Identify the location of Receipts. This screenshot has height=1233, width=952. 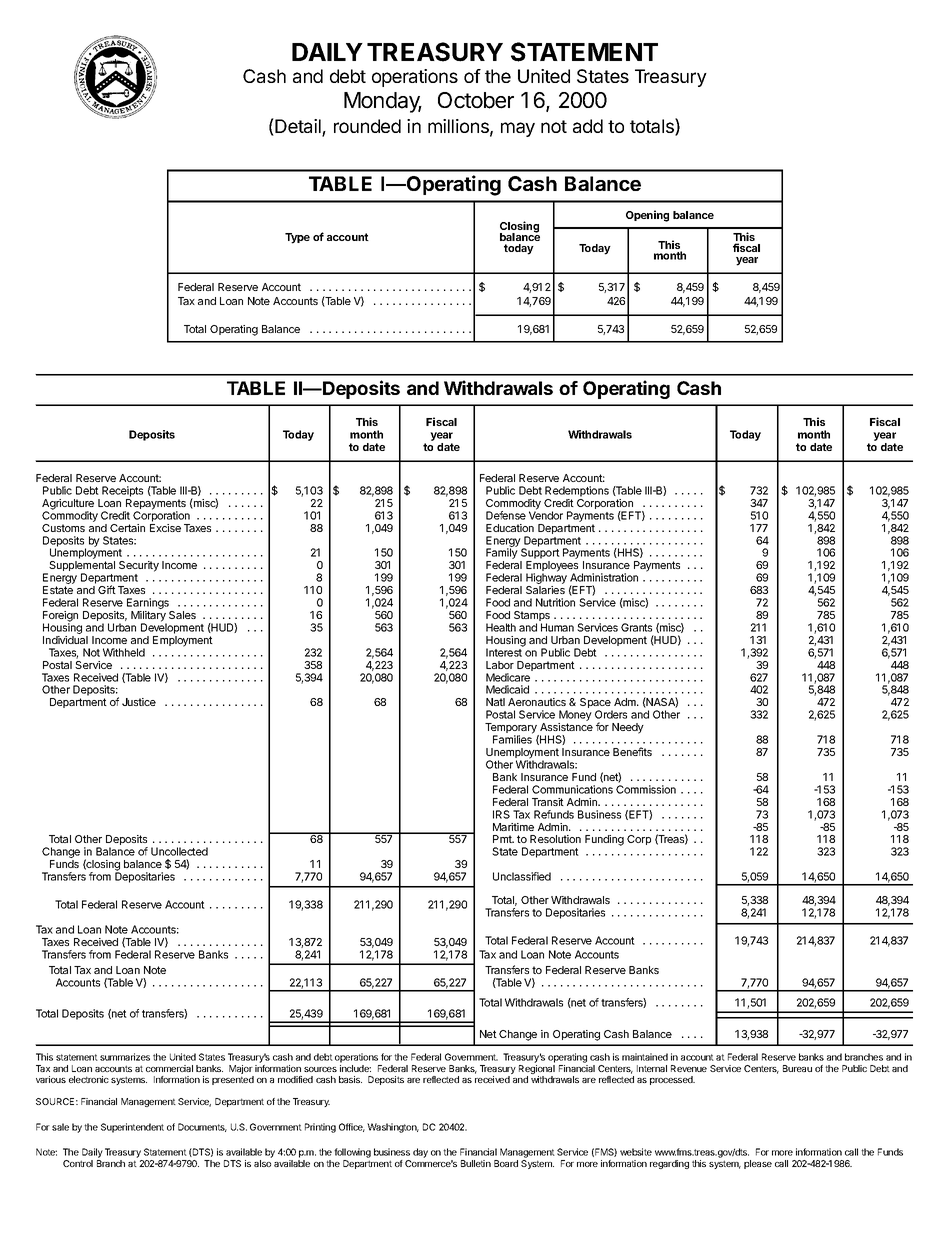
(122, 491).
